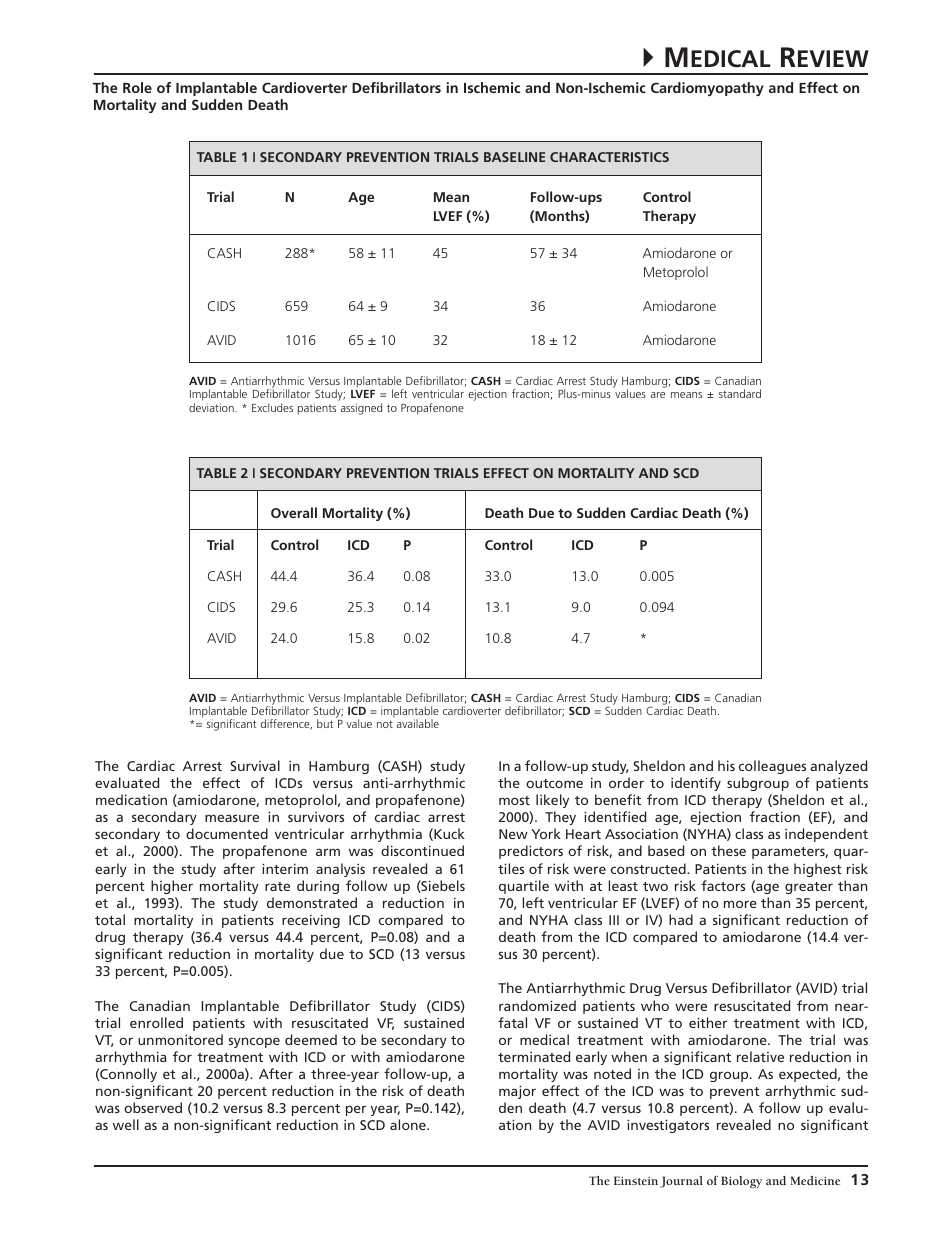 This screenshot has width=952, height=1233. What do you see at coordinates (741, 1182) in the screenshot?
I see `Biology` at bounding box center [741, 1182].
